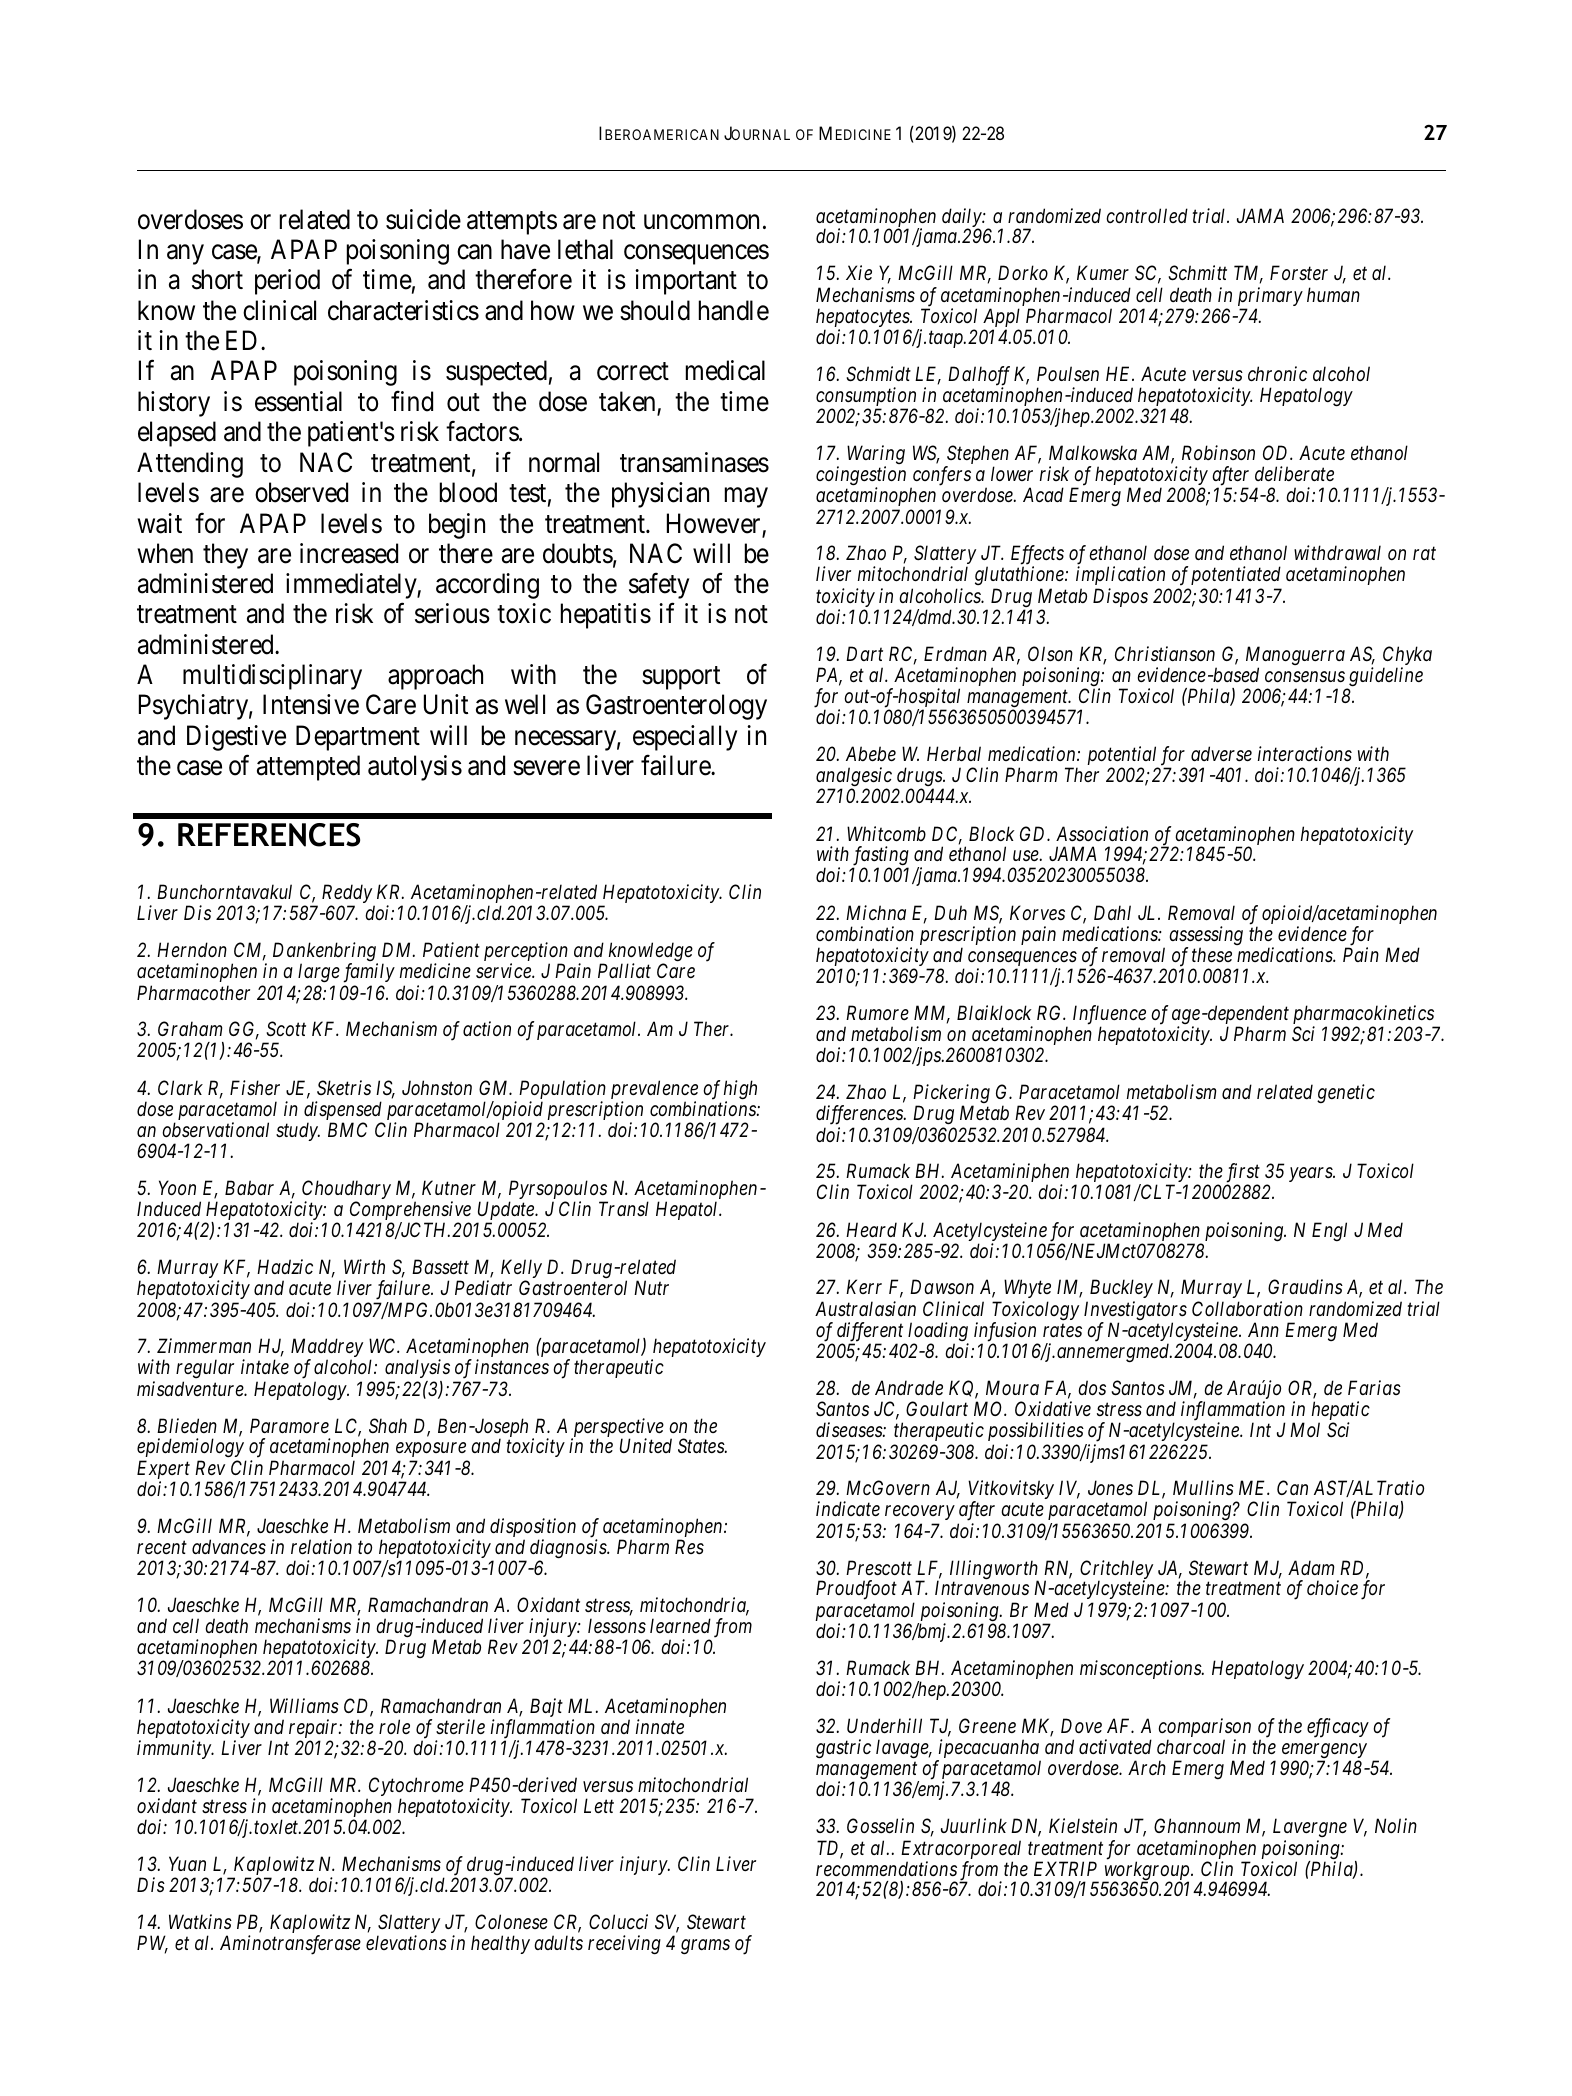  What do you see at coordinates (200, 1921) in the screenshot?
I see `Watkins` at bounding box center [200, 1921].
